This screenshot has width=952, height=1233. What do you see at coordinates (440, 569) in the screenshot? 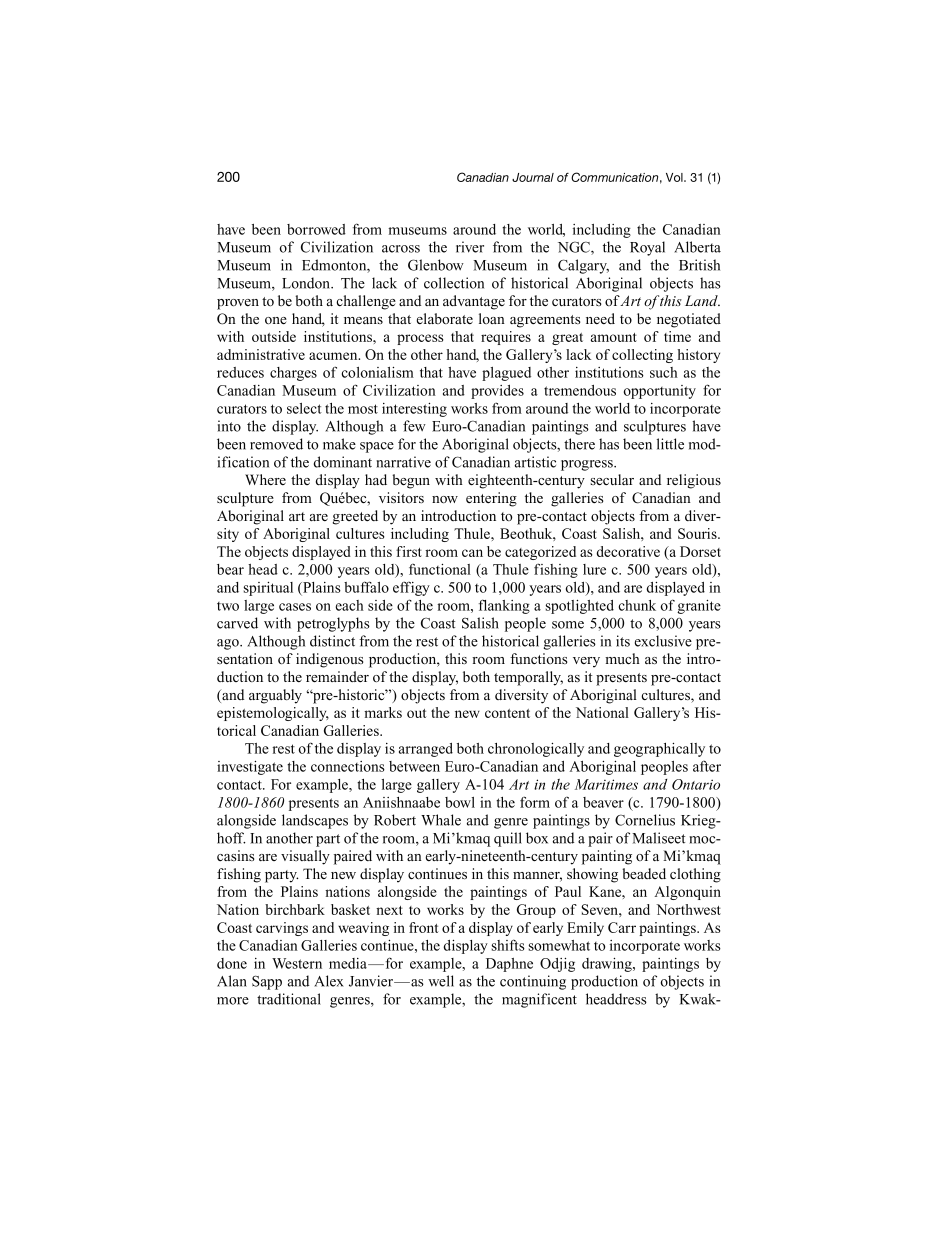
I see `functional` at bounding box center [440, 569].
